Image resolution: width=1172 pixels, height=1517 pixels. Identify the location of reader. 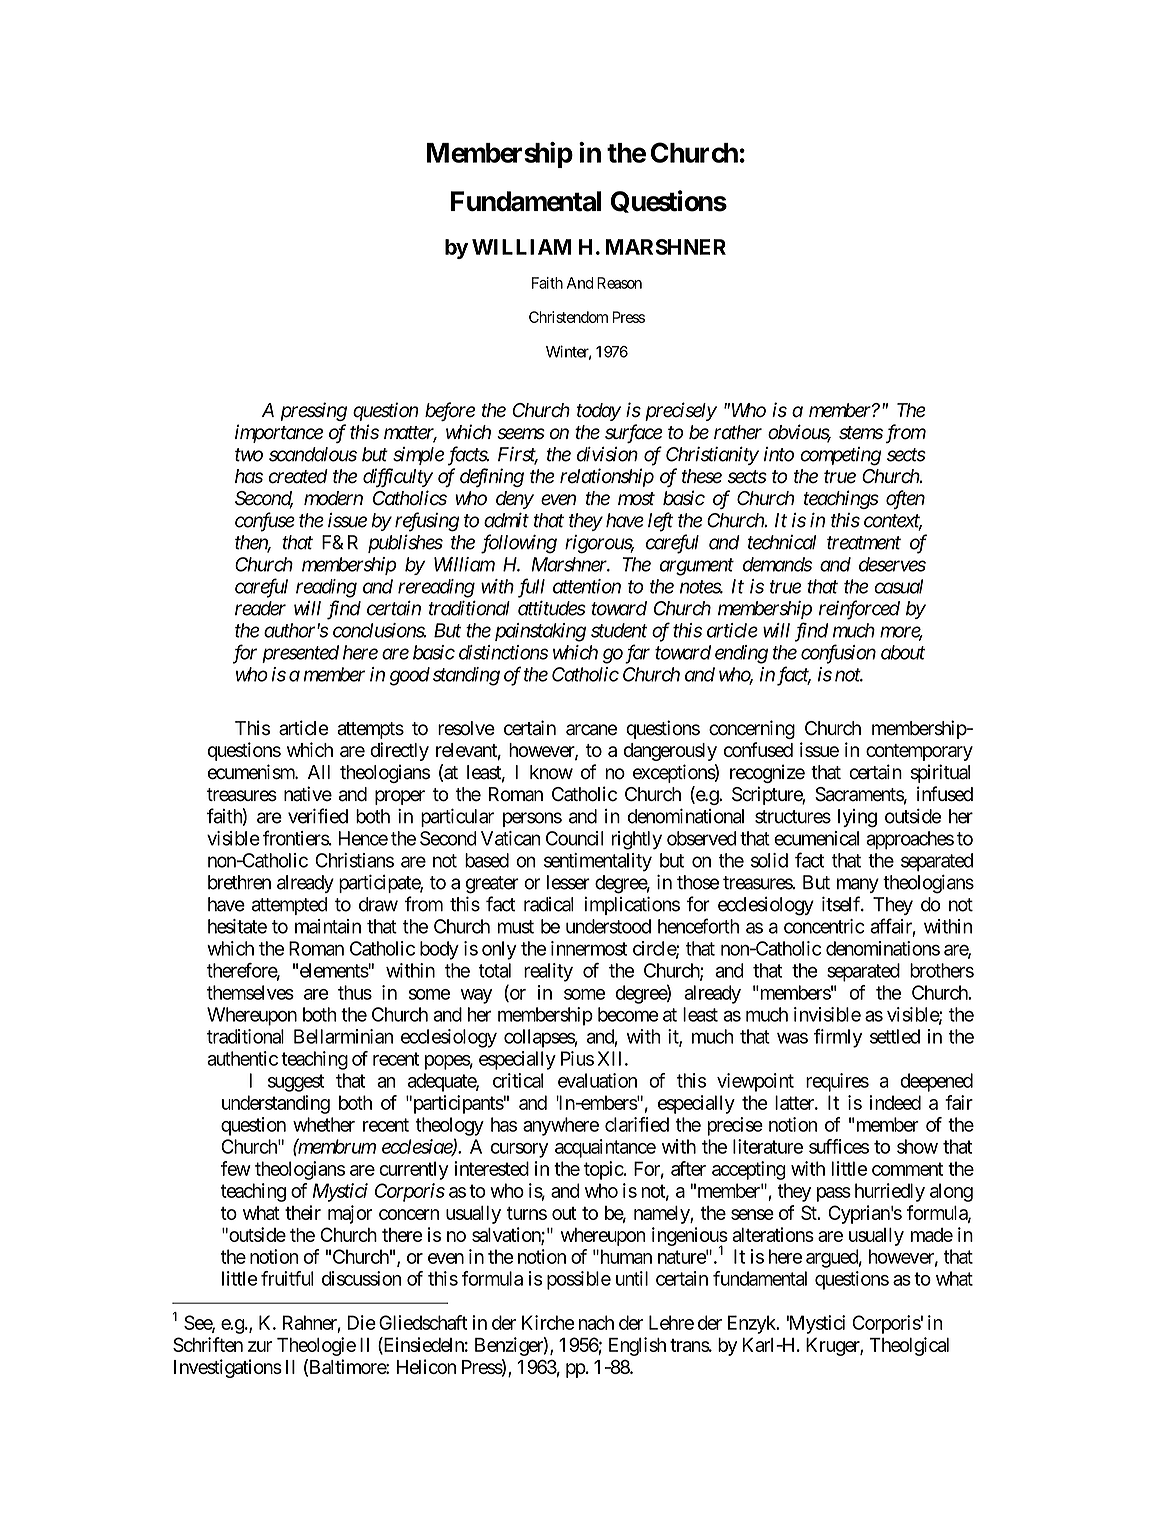
(260, 608).
